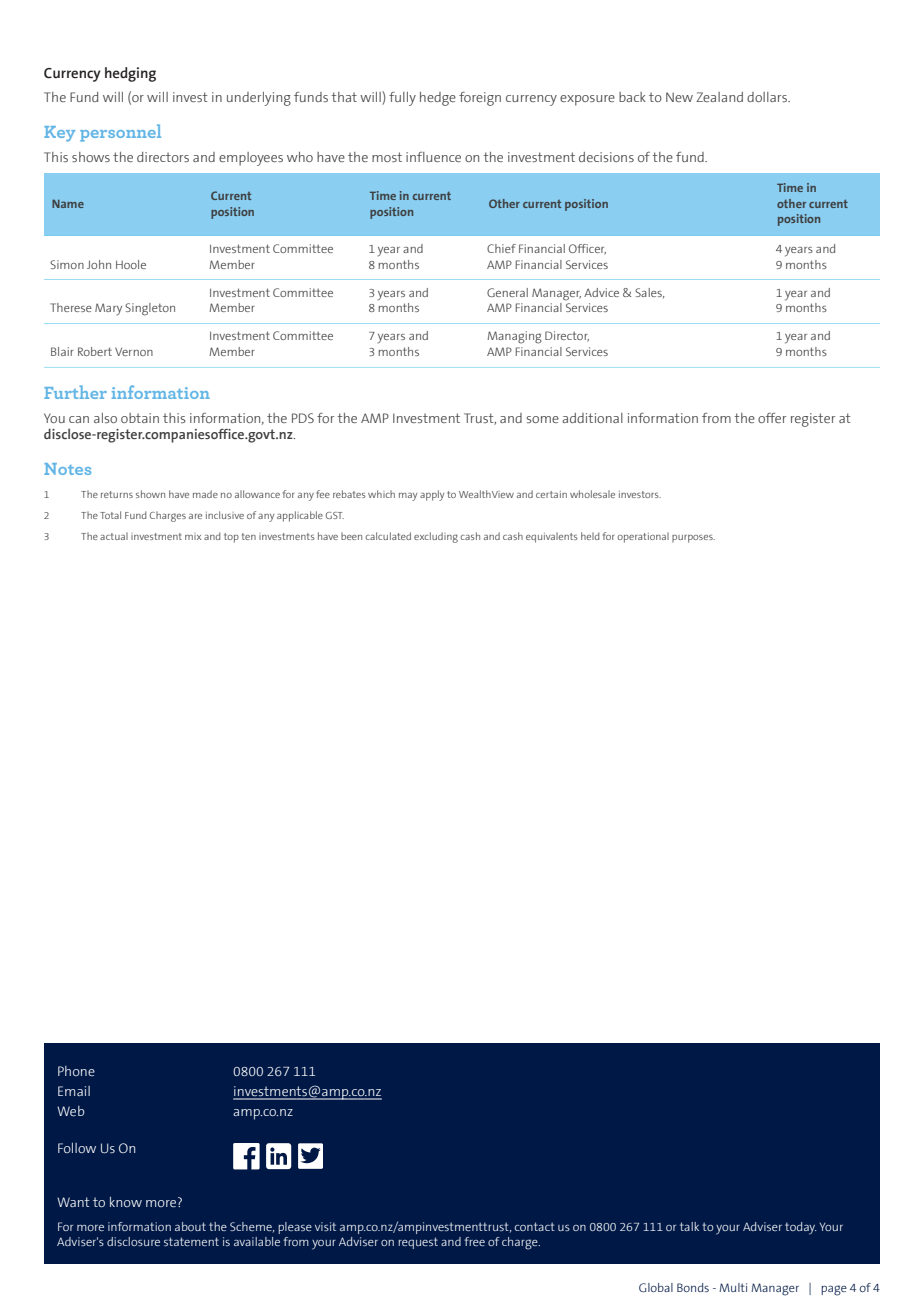  Describe the element at coordinates (133, 1241) in the screenshot. I see `disclosure` at that location.
